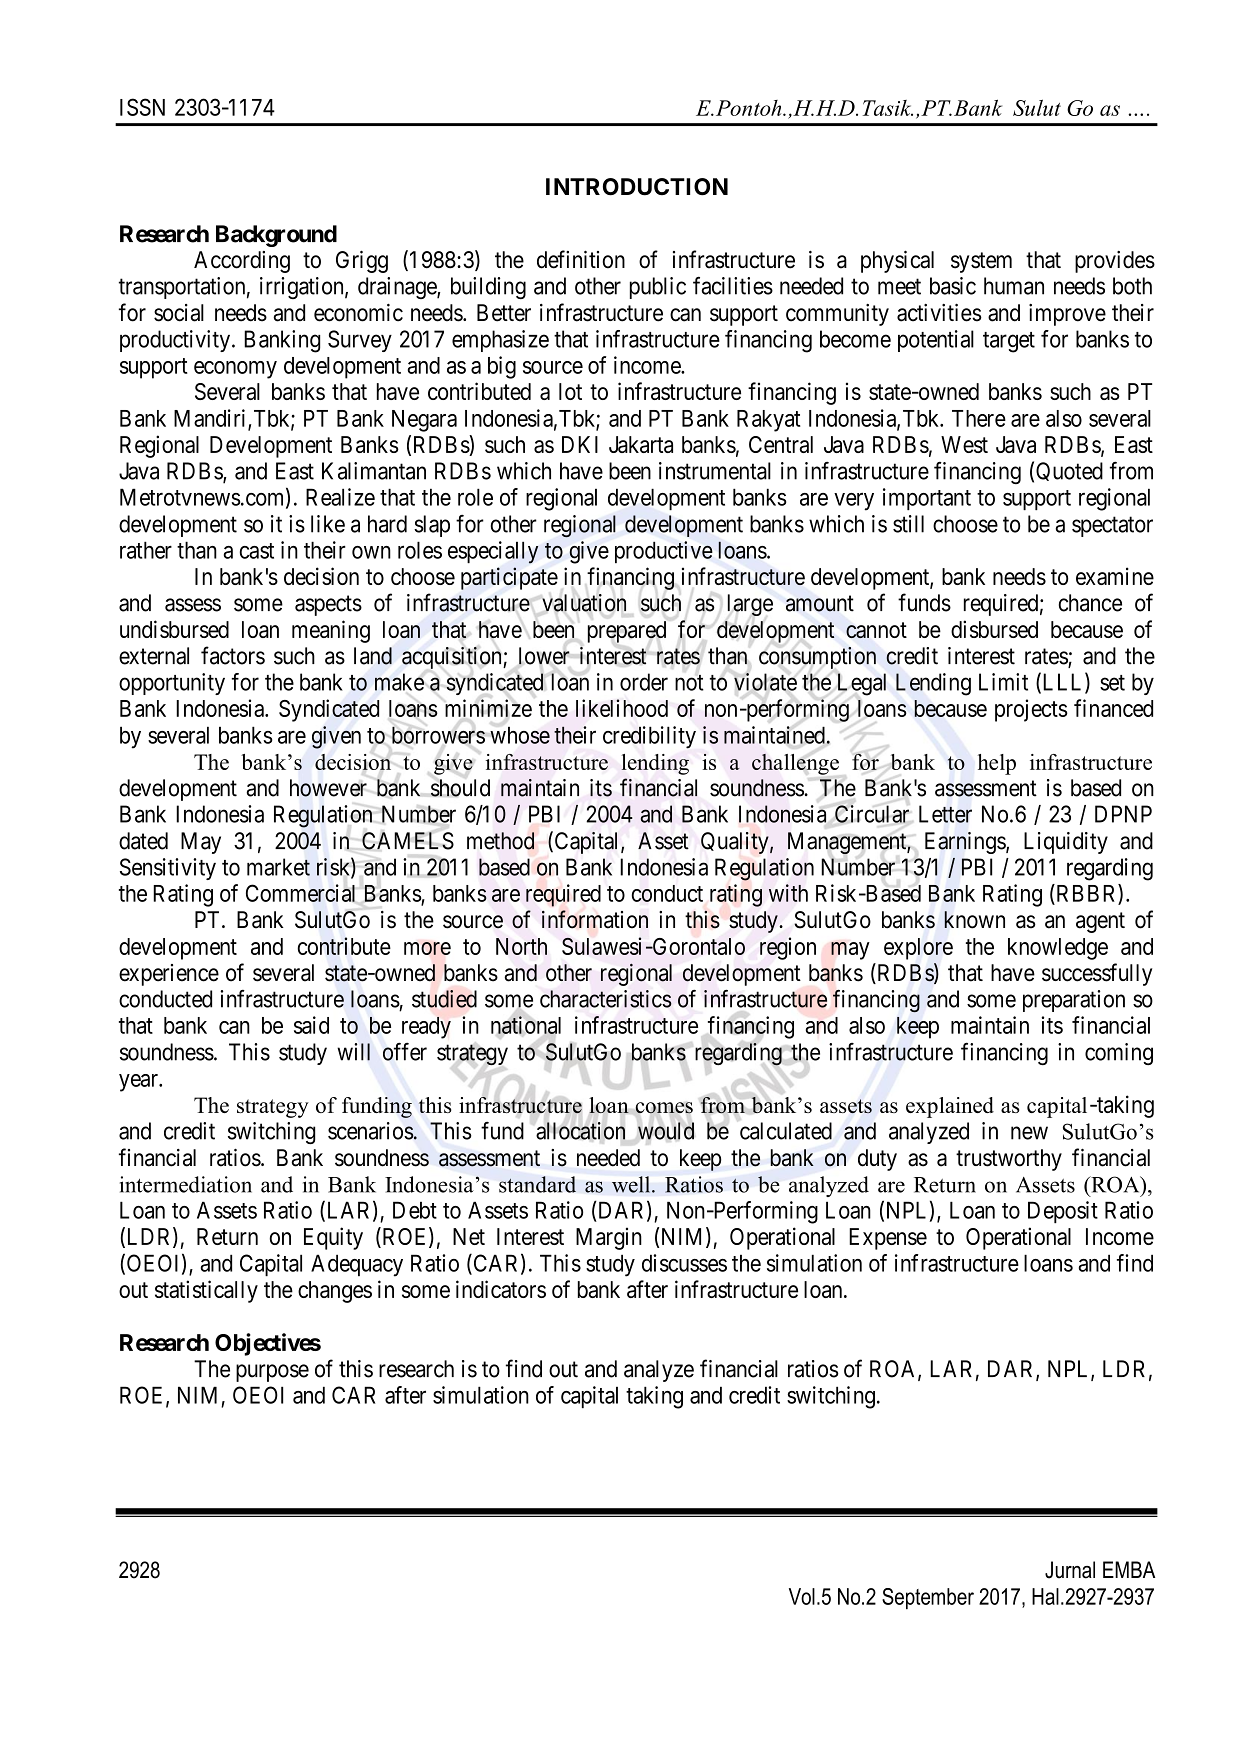  Describe the element at coordinates (1066, 843) in the image. I see `Liquidity` at that location.
